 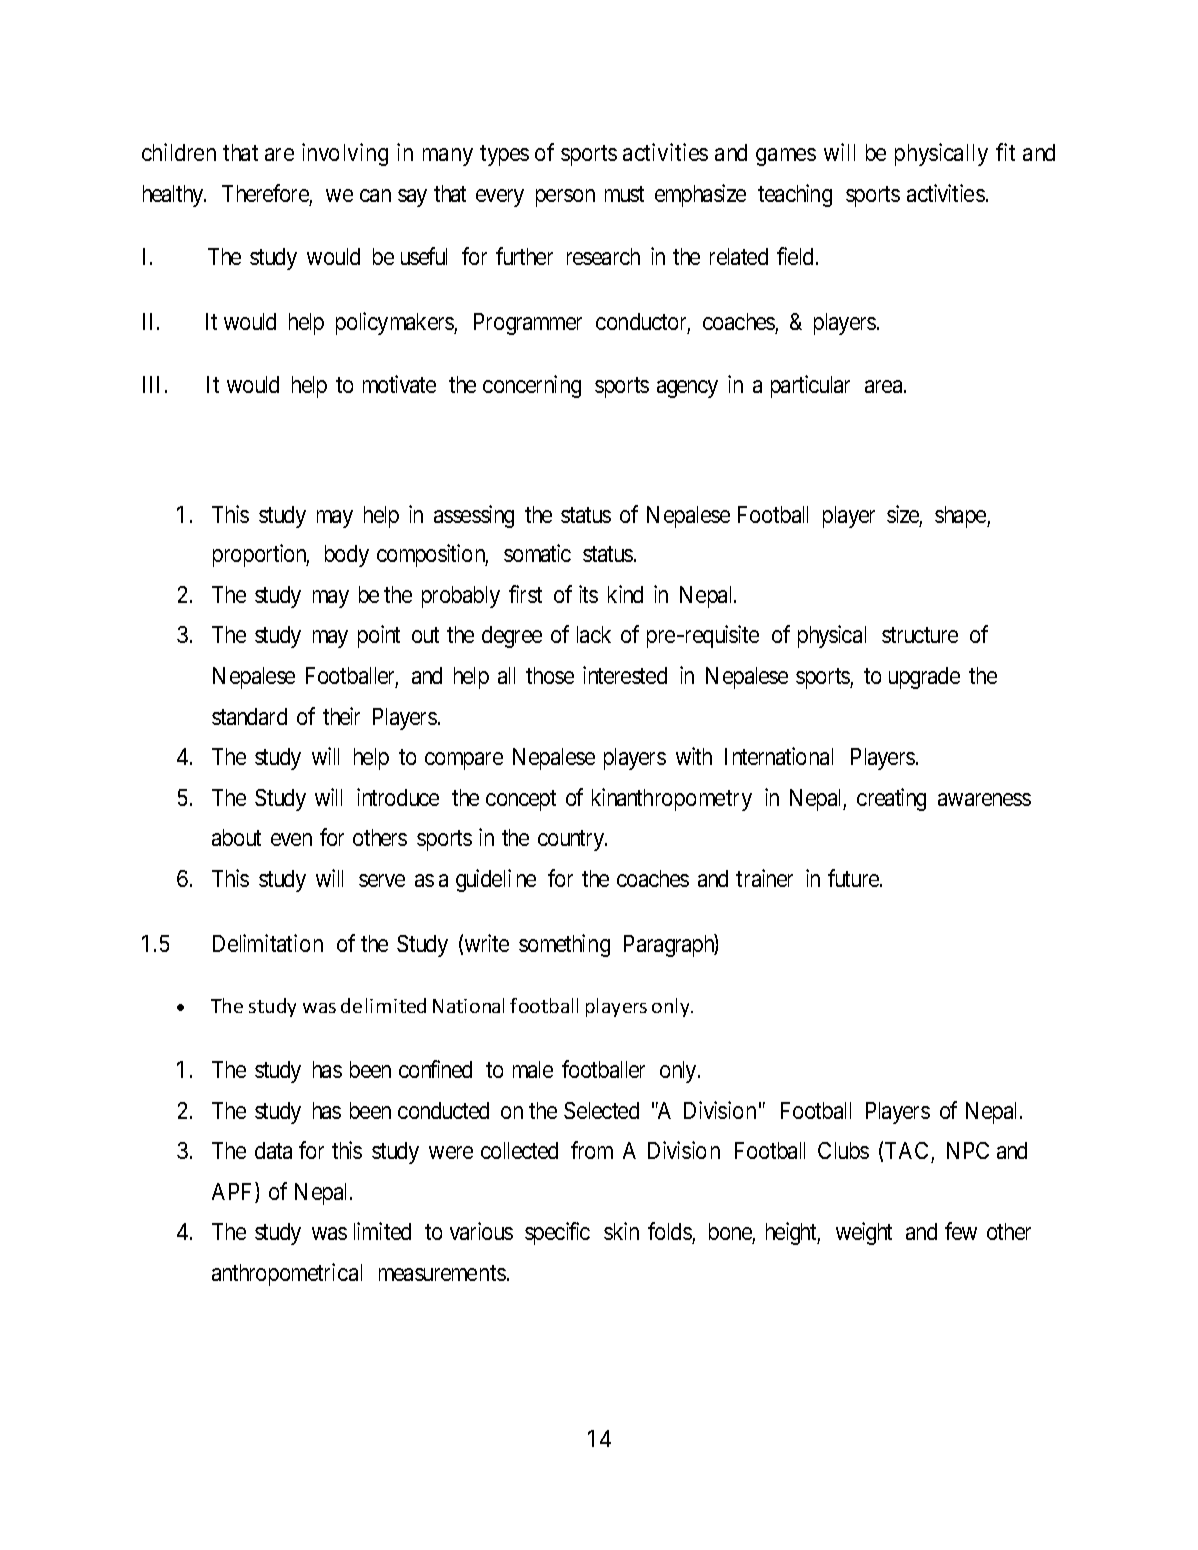 I want to click on specific, so click(x=557, y=1233).
